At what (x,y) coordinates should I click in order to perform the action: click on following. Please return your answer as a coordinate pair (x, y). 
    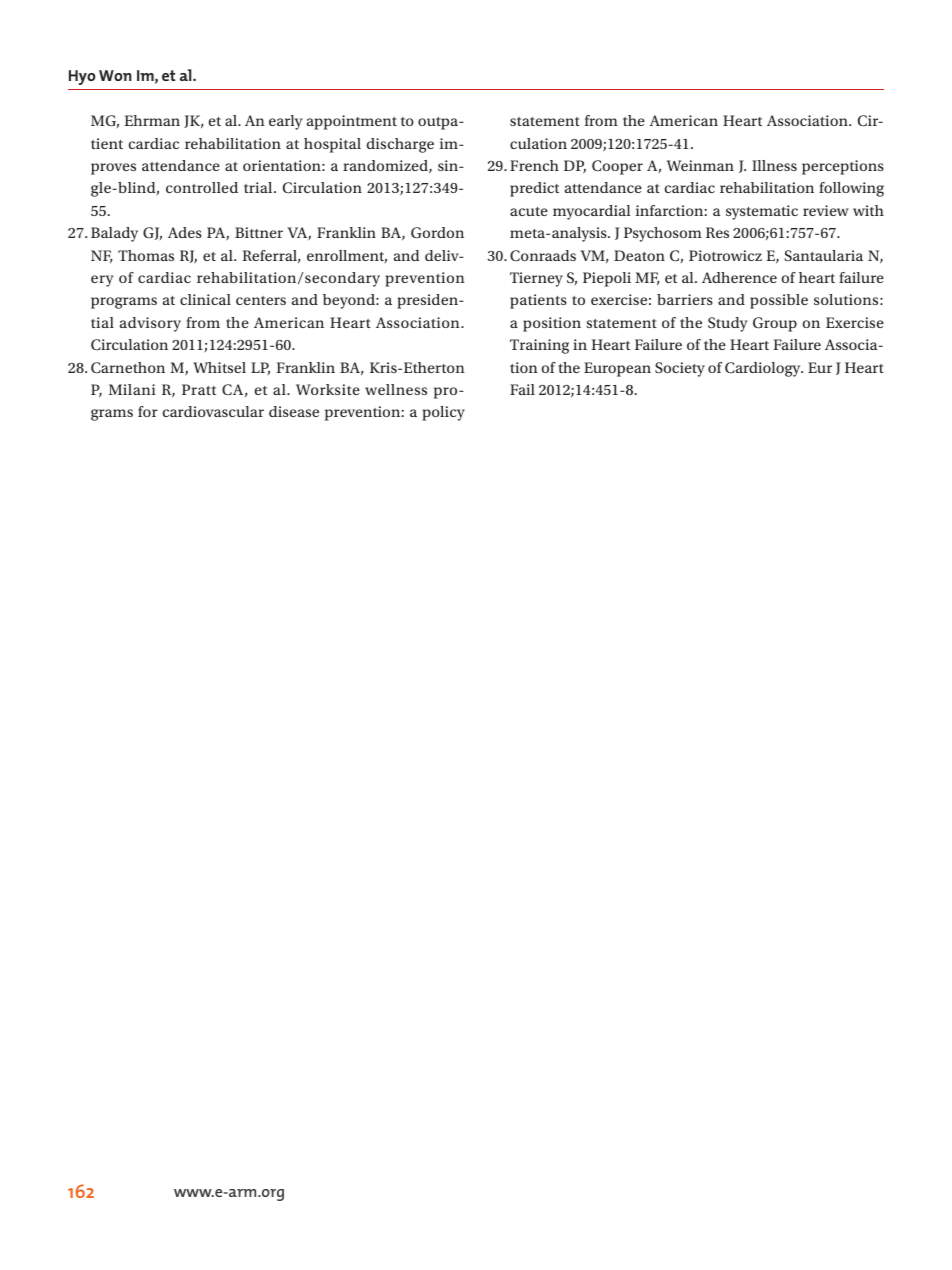
    Looking at the image, I should click on (851, 189).
